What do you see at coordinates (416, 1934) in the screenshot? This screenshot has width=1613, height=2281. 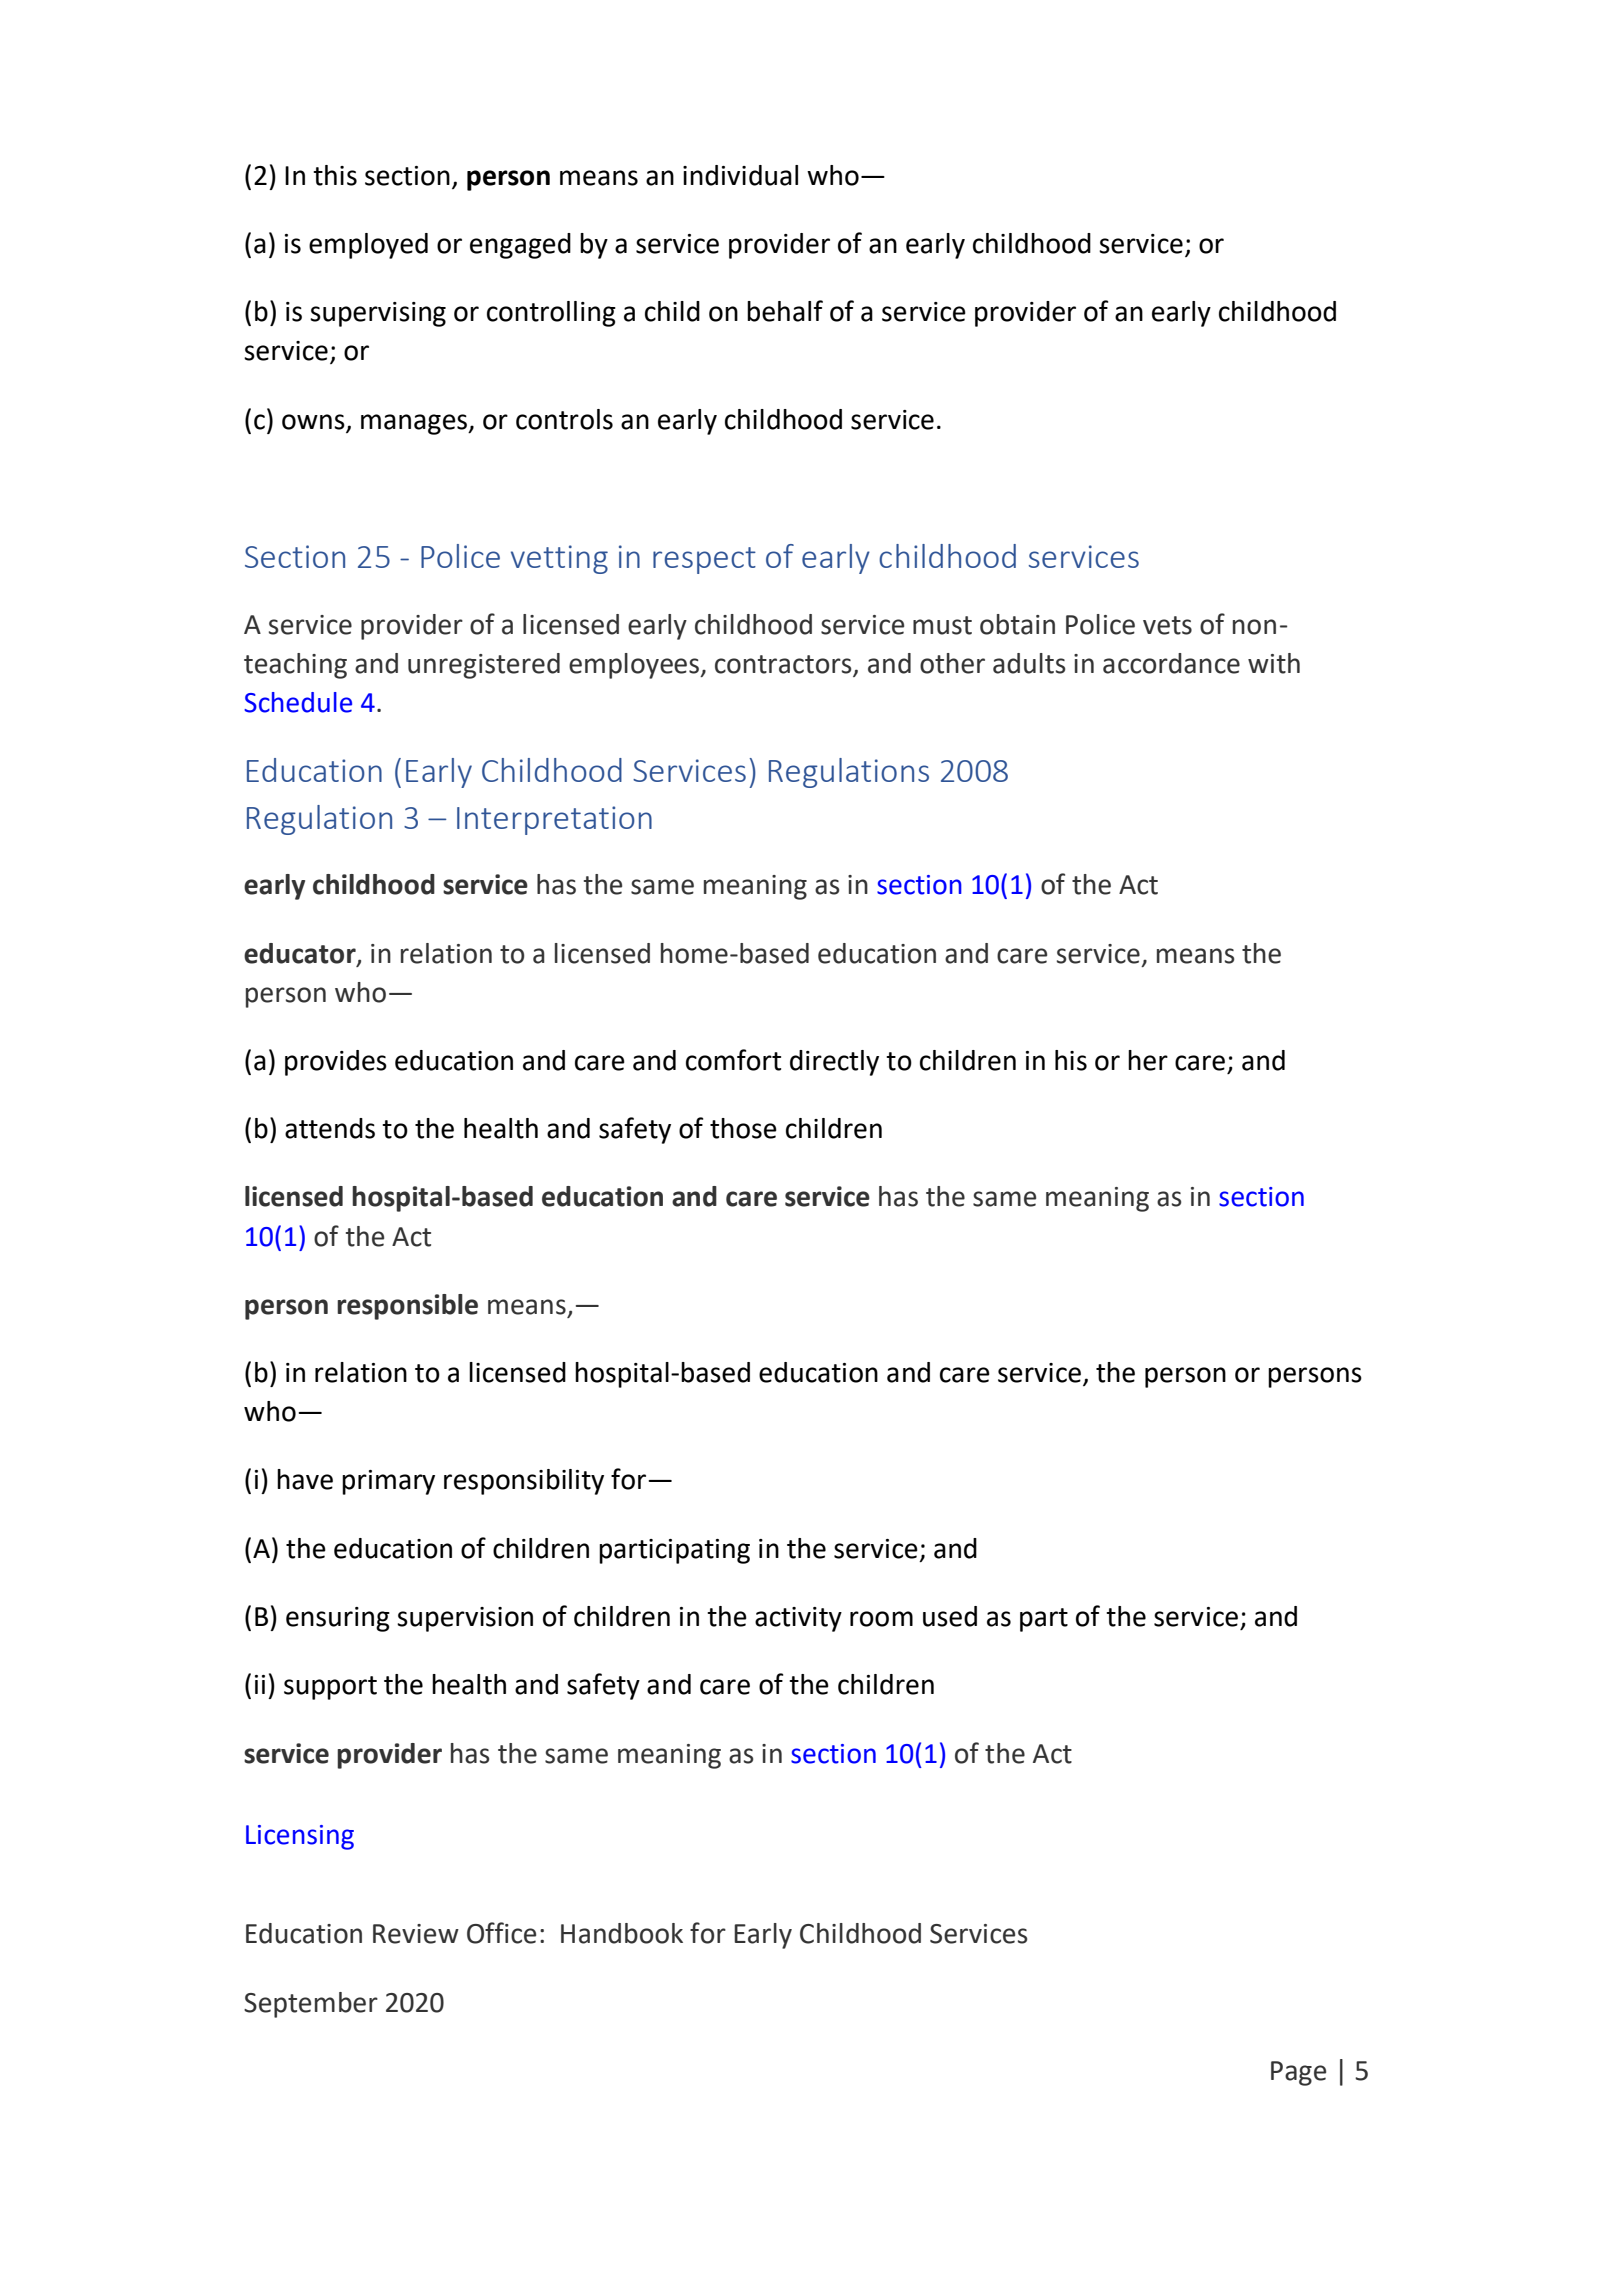 I see `Review` at bounding box center [416, 1934].
